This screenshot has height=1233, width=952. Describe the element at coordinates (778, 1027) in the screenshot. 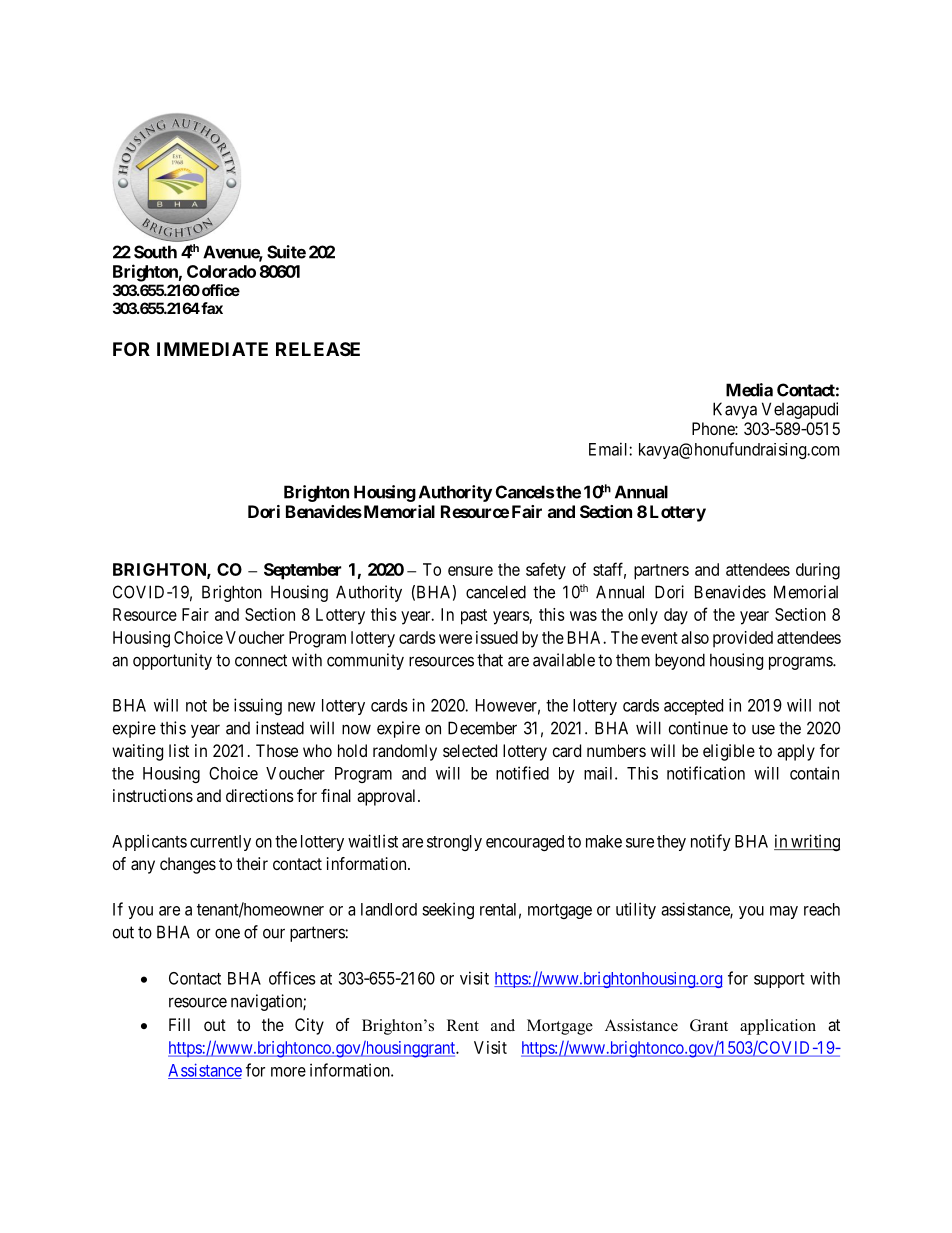

I see `application` at that location.
